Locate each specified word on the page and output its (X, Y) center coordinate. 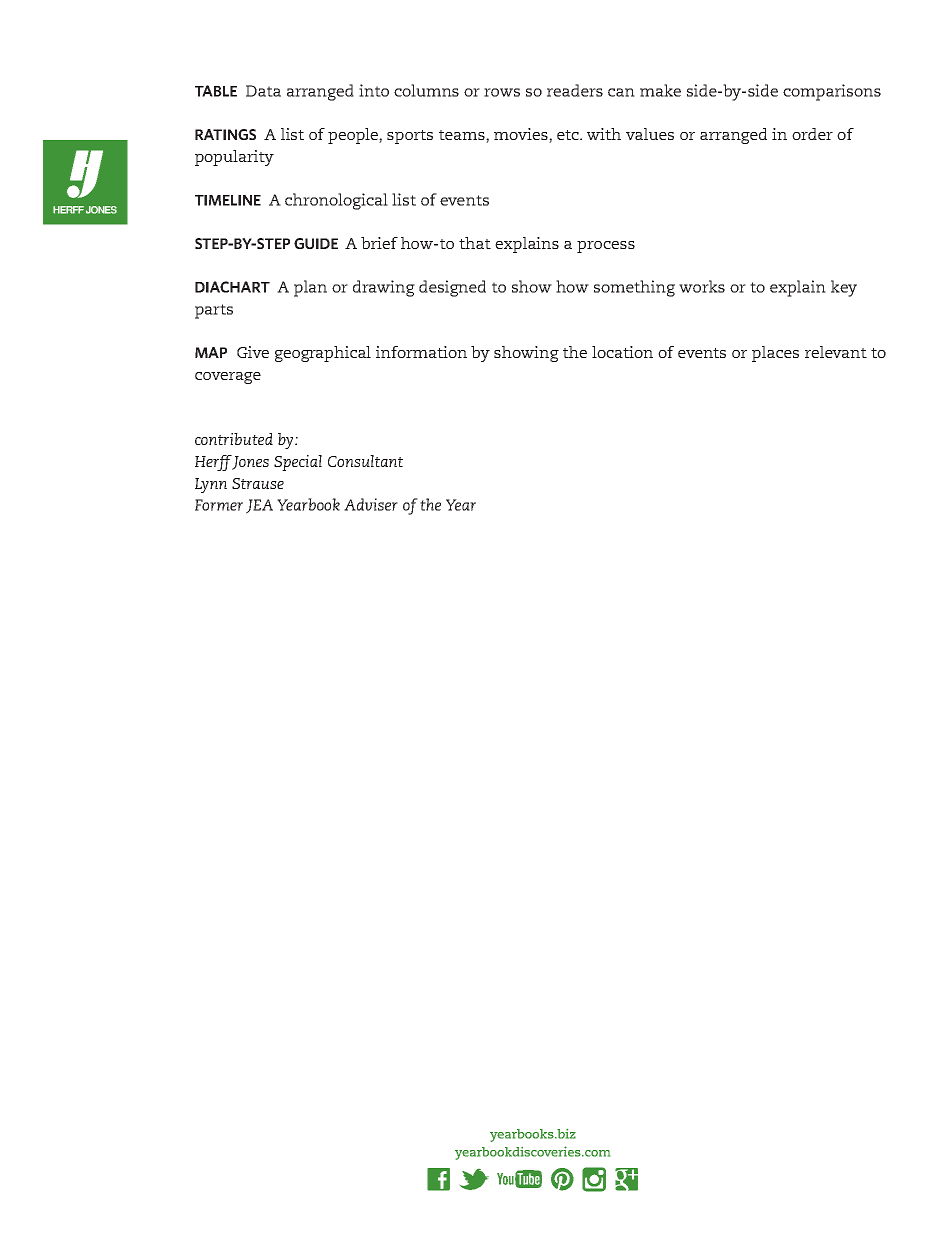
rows (502, 92)
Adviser (371, 504)
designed (452, 288)
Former (219, 505)
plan (310, 288)
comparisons (832, 92)
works (702, 286)
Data (263, 91)
